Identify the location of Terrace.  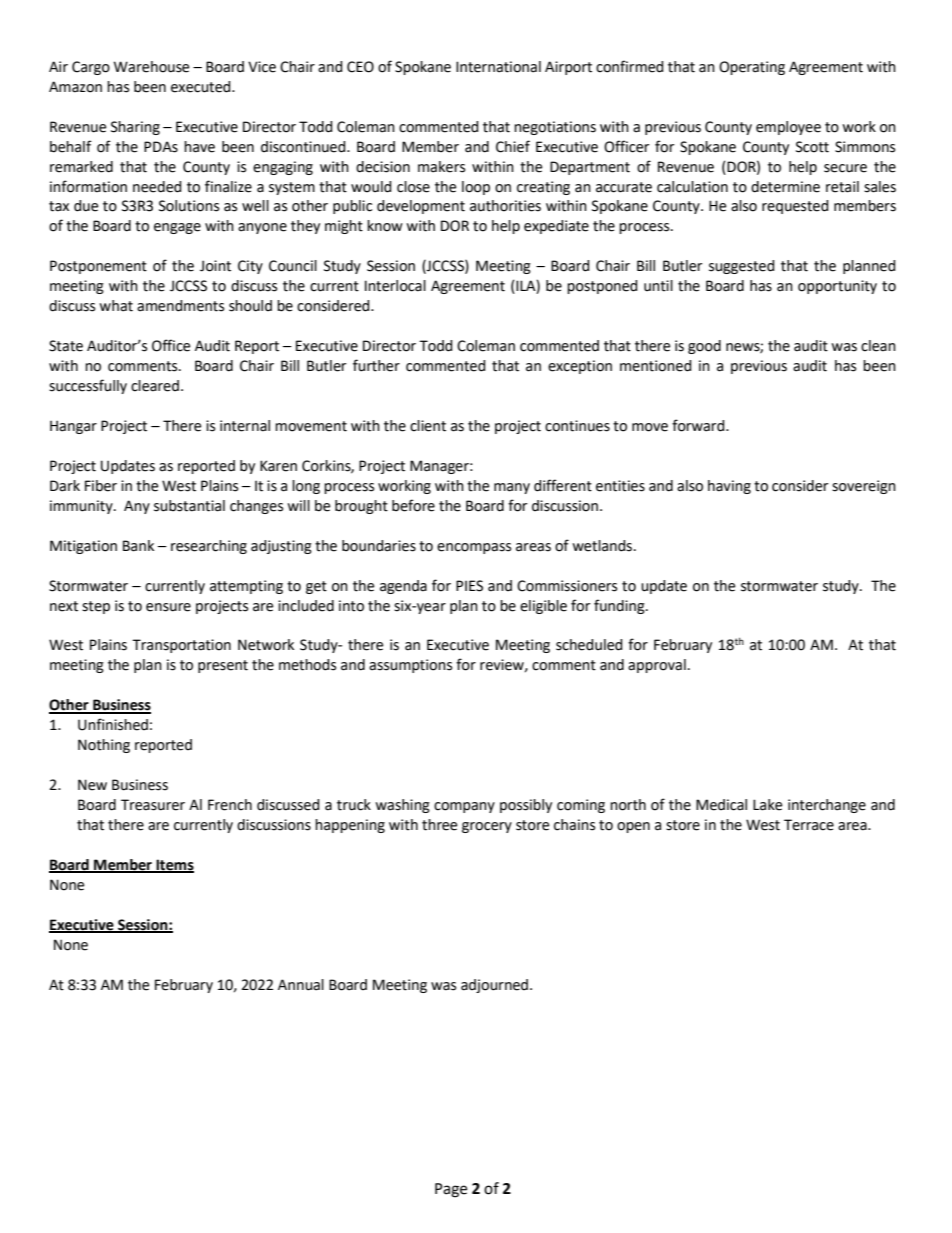
(809, 825).
